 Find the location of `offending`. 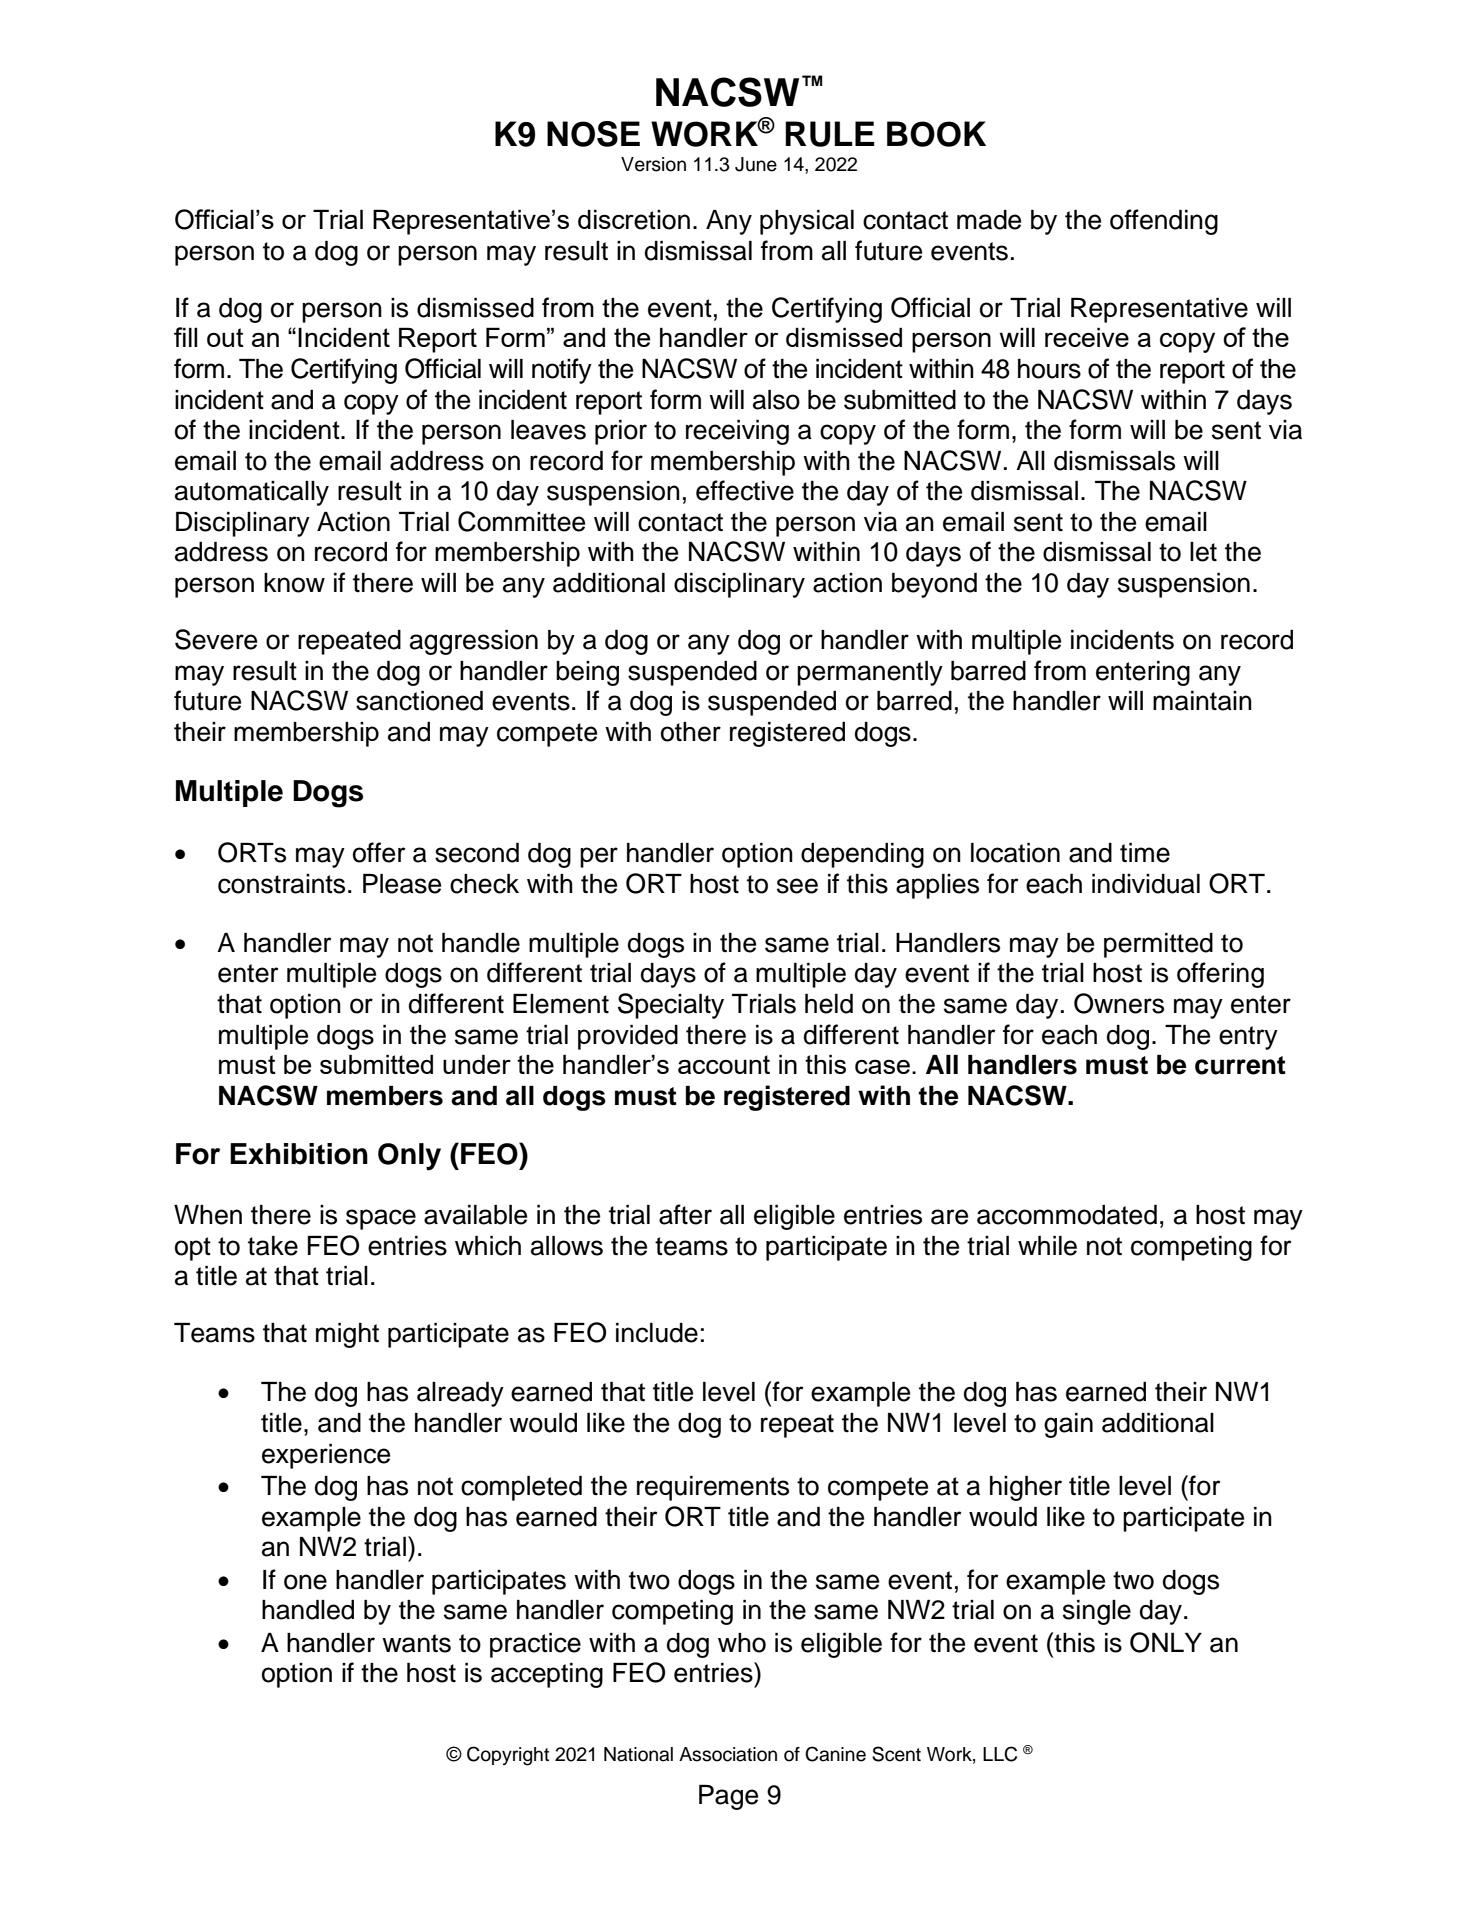

offending is located at coordinates (1164, 222).
